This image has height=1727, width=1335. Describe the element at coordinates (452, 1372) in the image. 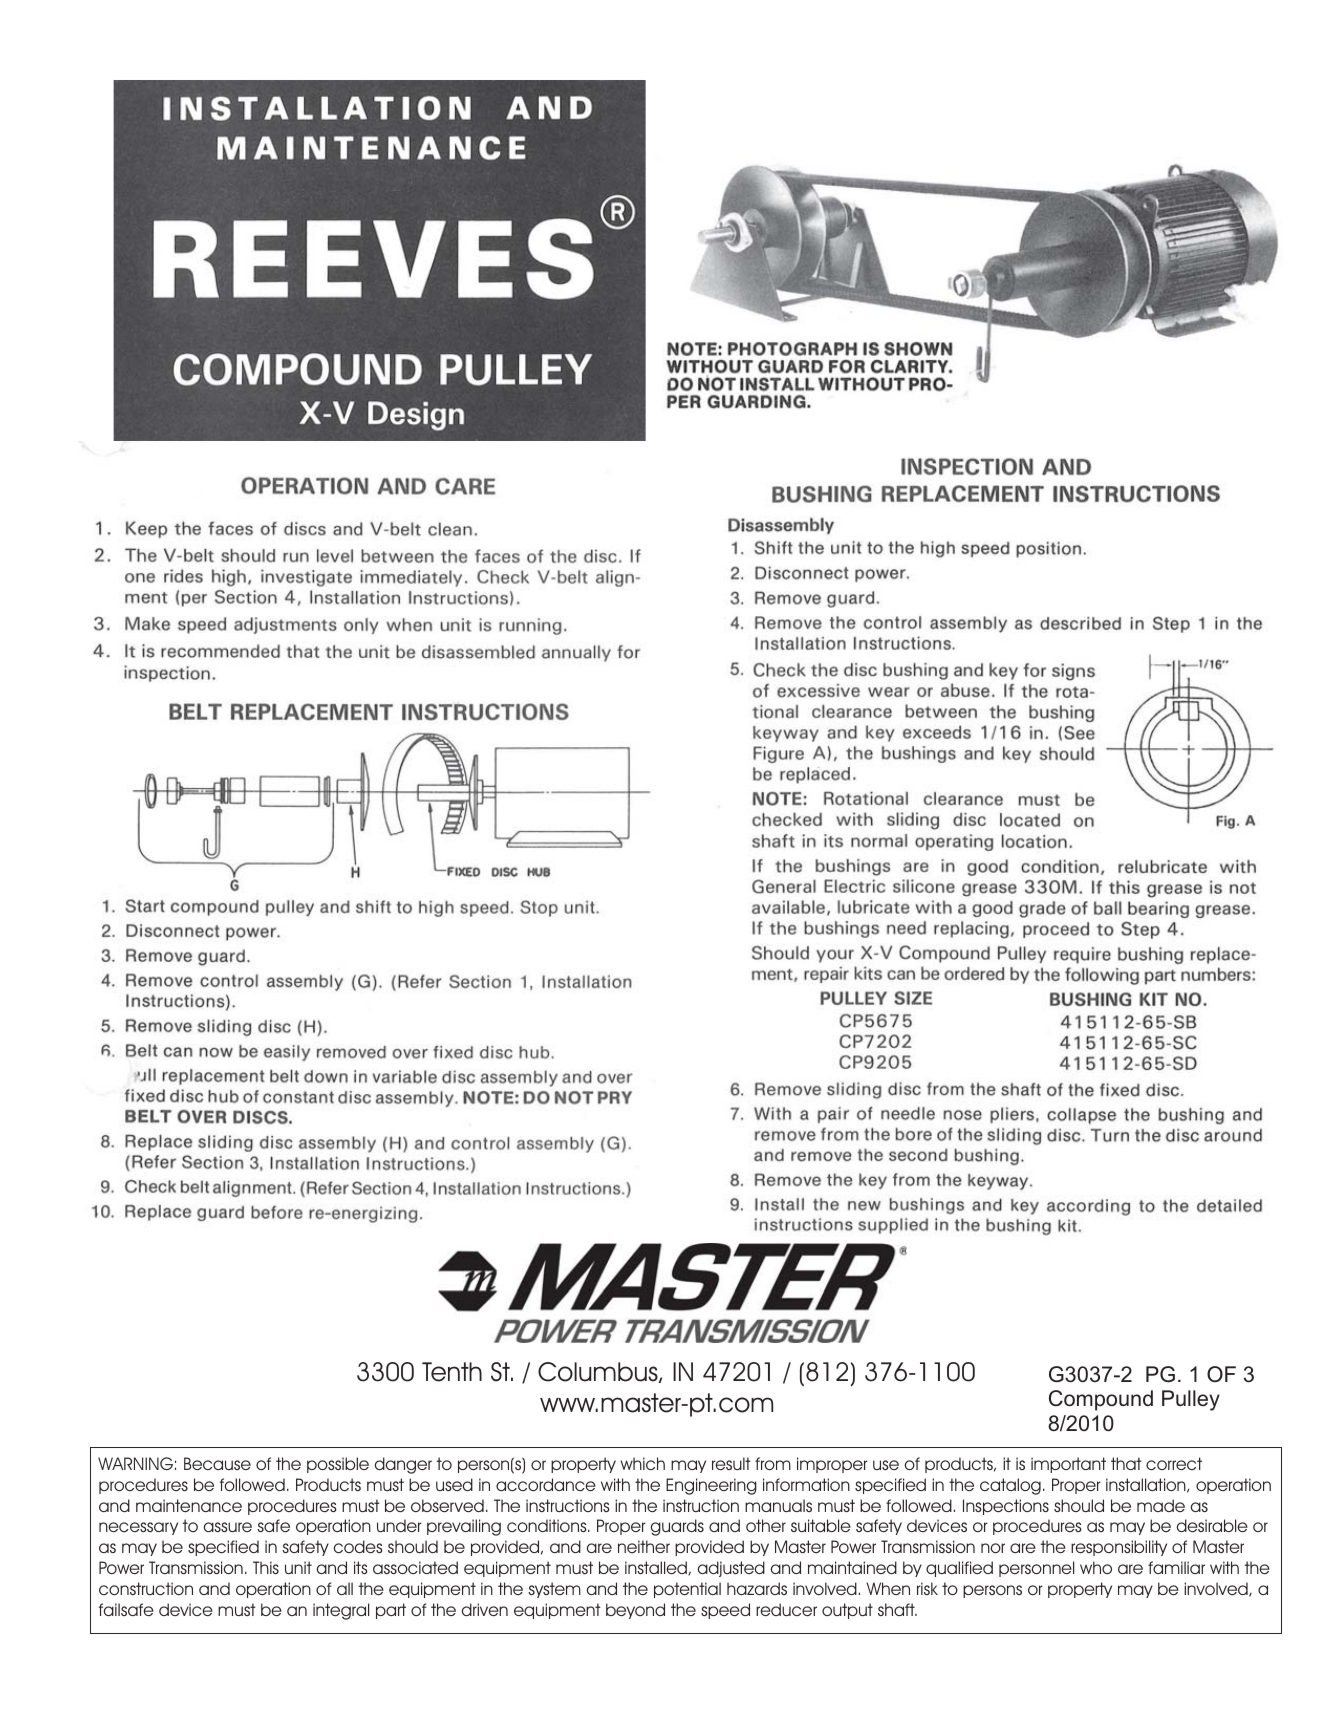

I see `Tenth` at that location.
